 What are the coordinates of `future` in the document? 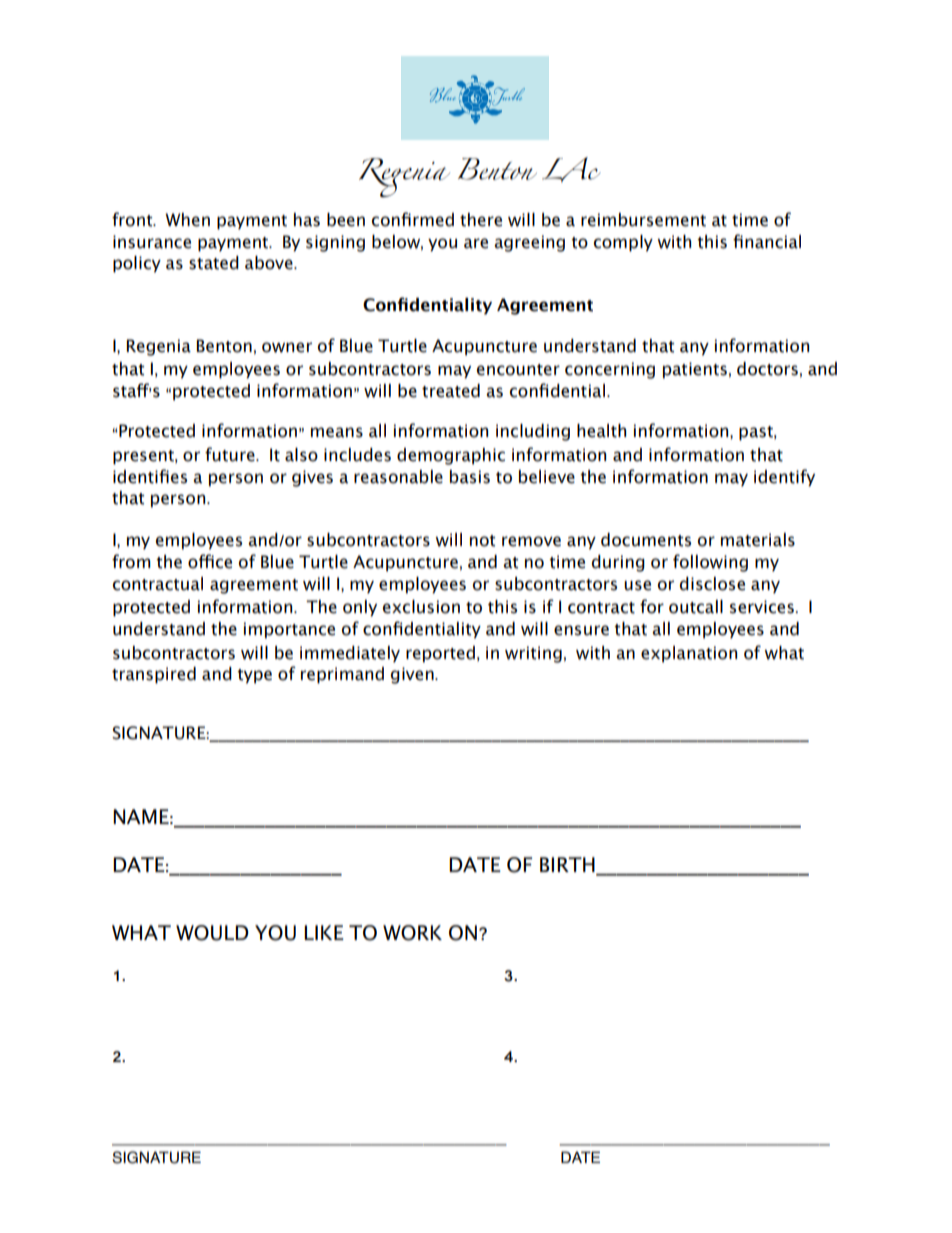 It's located at (231, 454).
